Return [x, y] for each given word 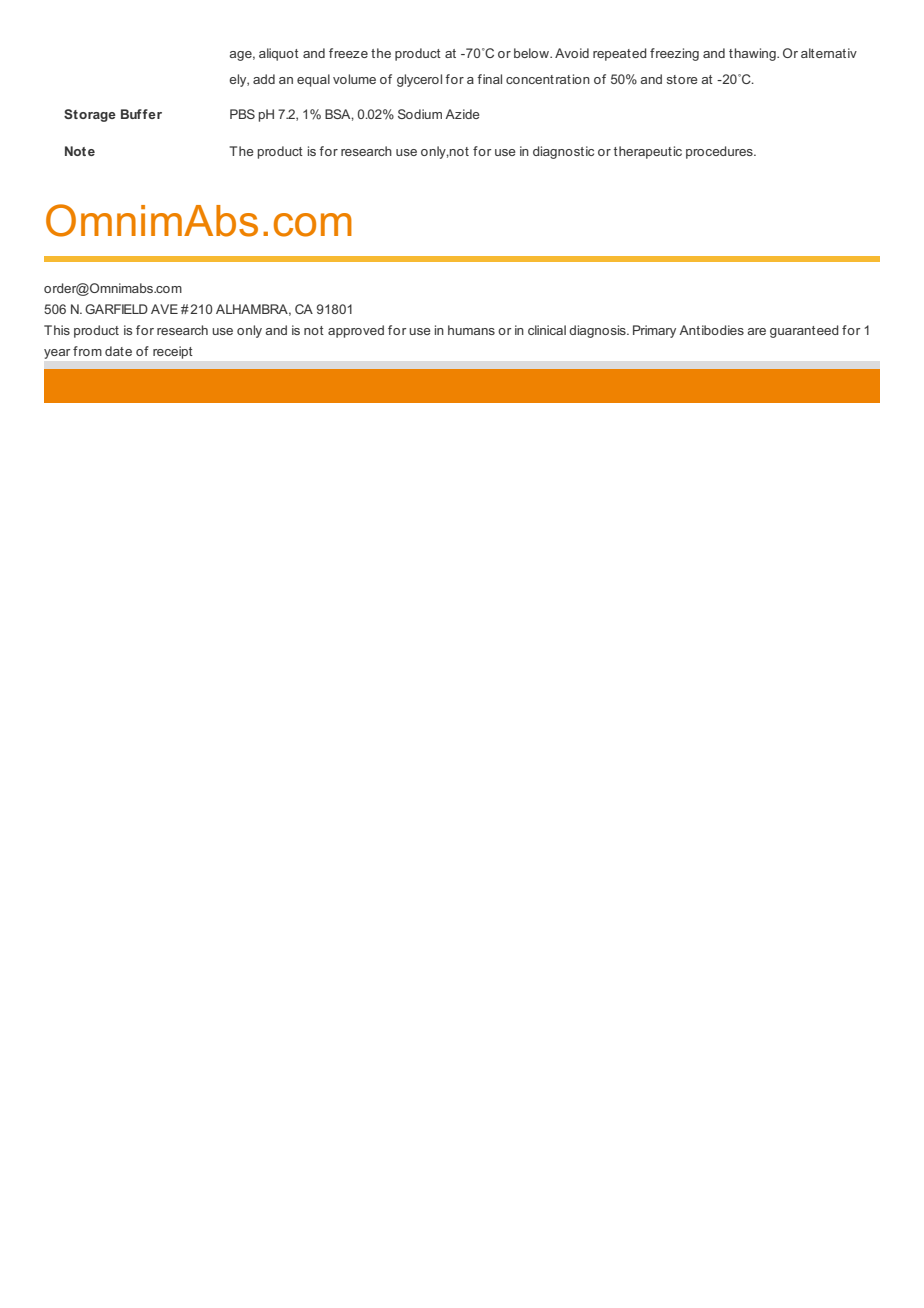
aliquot [279, 54]
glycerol [419, 80]
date [118, 351]
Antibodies [711, 330]
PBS [242, 114]
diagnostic [563, 152]
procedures [720, 152]
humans [471, 330]
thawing [753, 54]
